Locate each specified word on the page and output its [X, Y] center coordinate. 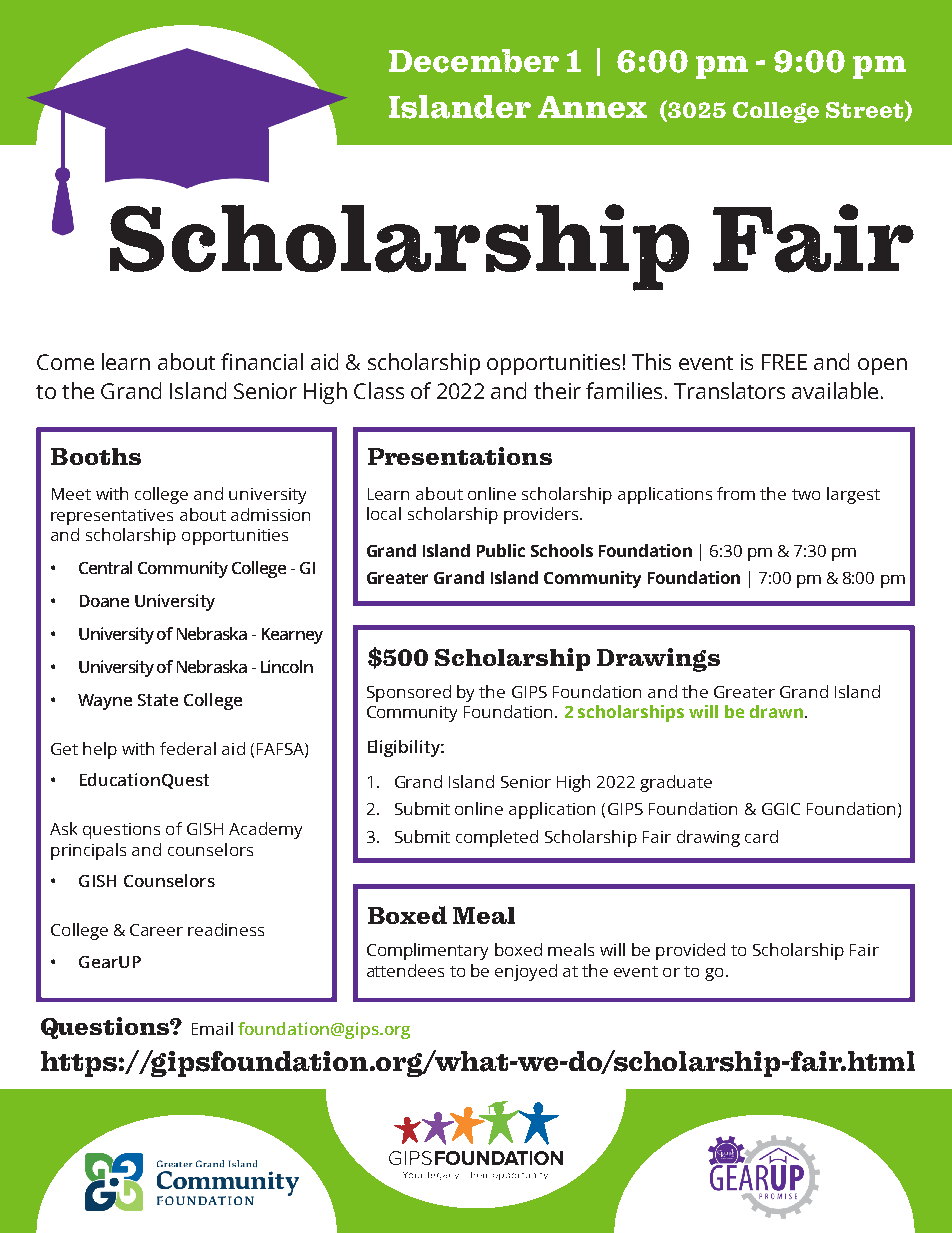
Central [105, 567]
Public [501, 550]
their [557, 390]
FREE [784, 362]
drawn [776, 711]
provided [690, 951]
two [806, 494]
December [474, 61]
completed [497, 838]
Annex [592, 107]
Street [864, 110]
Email [212, 1028]
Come [65, 362]
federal [188, 748]
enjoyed [526, 972]
